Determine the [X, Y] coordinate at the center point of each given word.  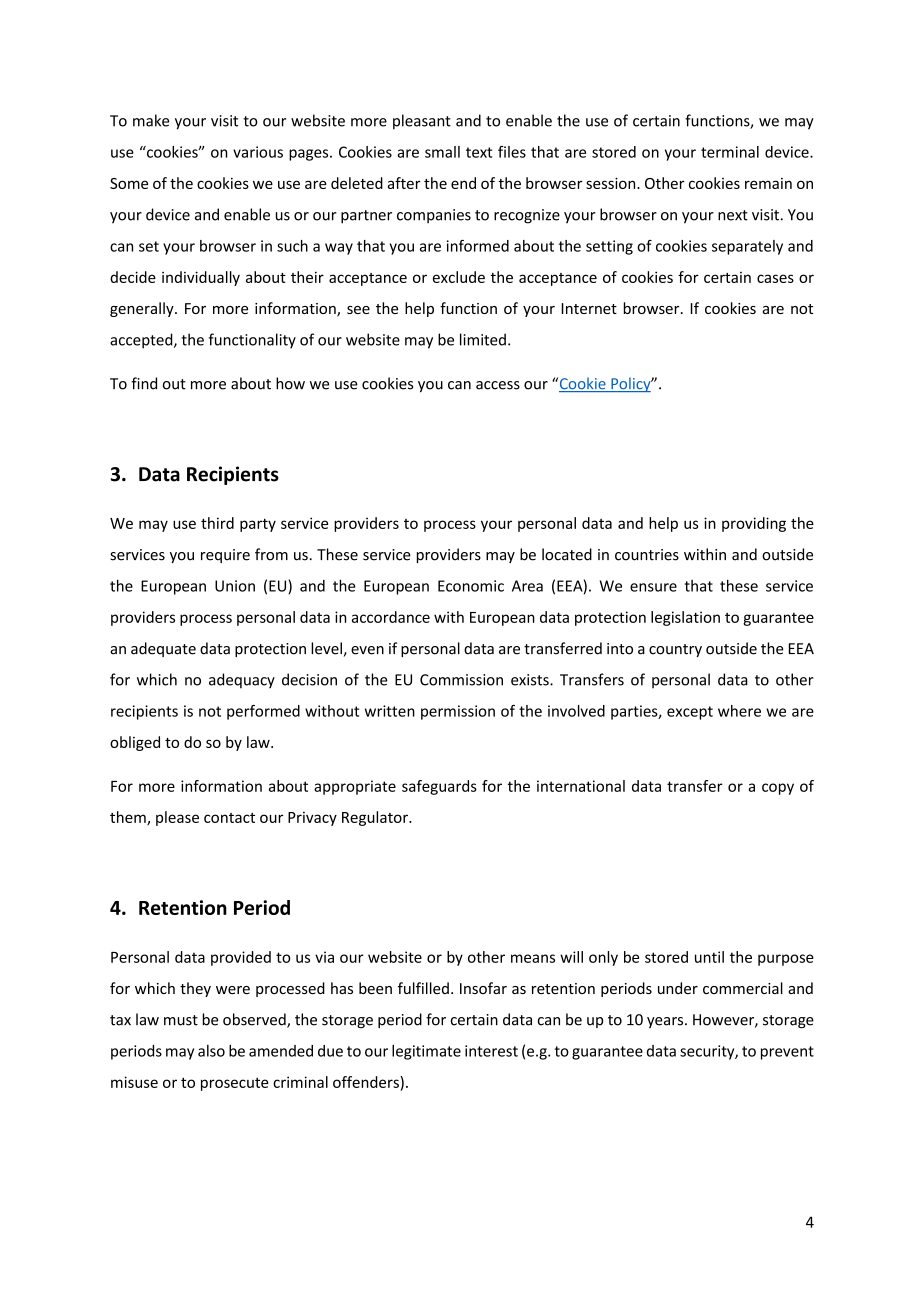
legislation [685, 618]
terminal [730, 152]
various [258, 152]
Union [235, 586]
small [442, 152]
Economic [471, 586]
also [211, 1051]
